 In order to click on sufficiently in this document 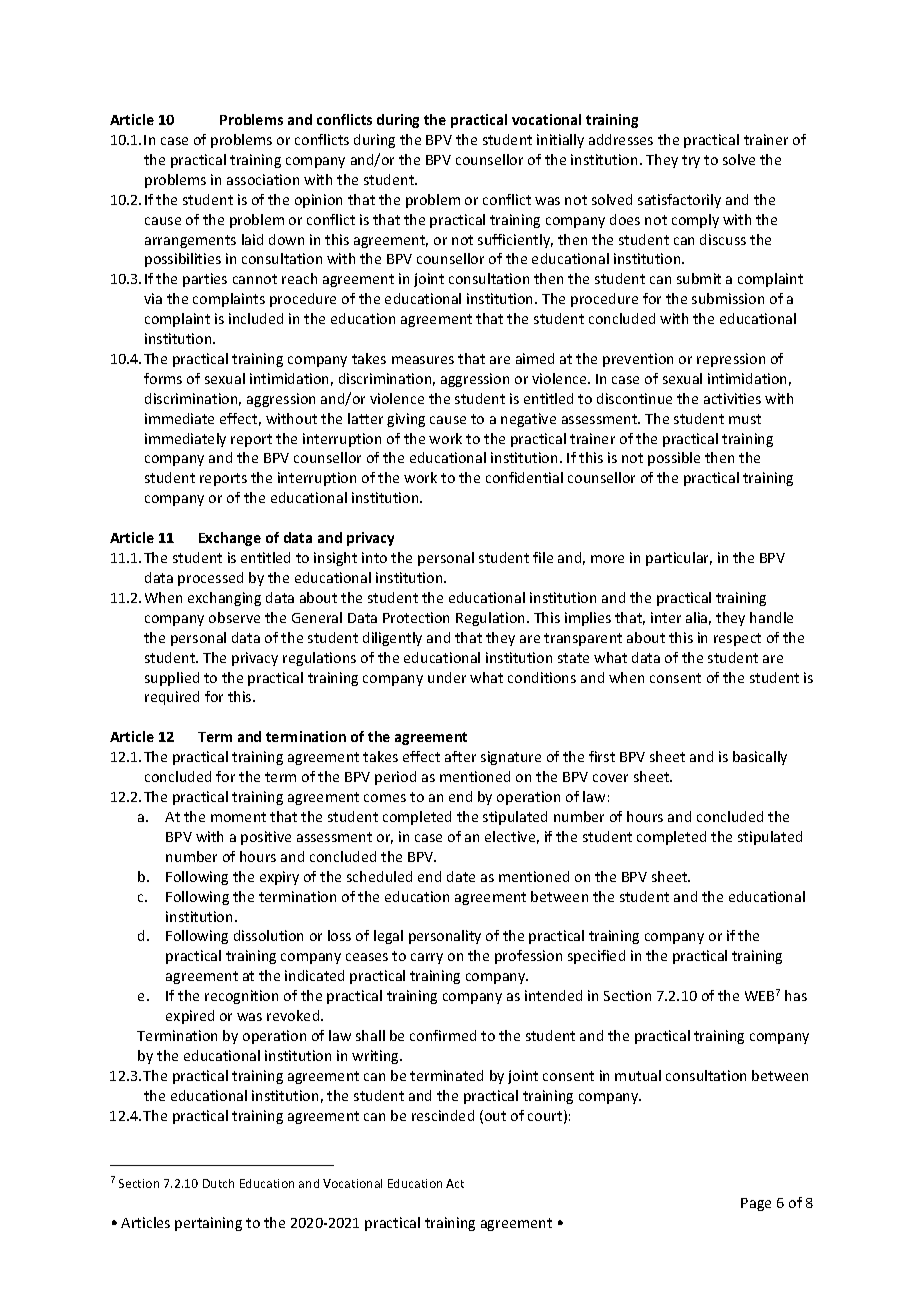, I will do `click(515, 241)`.
